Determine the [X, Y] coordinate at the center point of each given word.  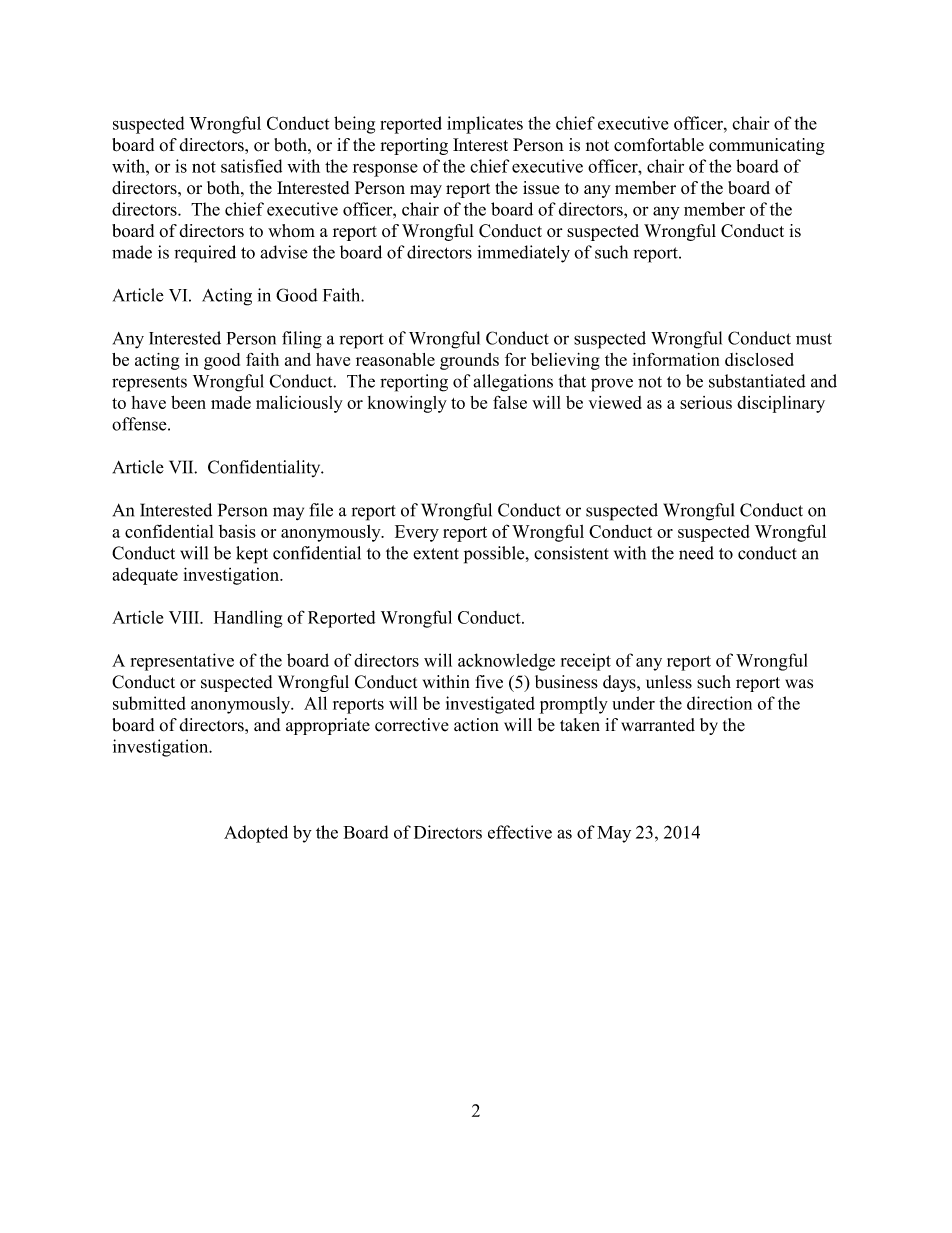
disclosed [759, 359]
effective [520, 832]
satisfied [251, 166]
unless [669, 682]
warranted [658, 725]
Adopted [256, 834]
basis [237, 531]
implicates [485, 125]
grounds [469, 361]
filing [302, 340]
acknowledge [506, 662]
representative [182, 662]
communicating [767, 146]
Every [417, 533]
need [696, 553]
